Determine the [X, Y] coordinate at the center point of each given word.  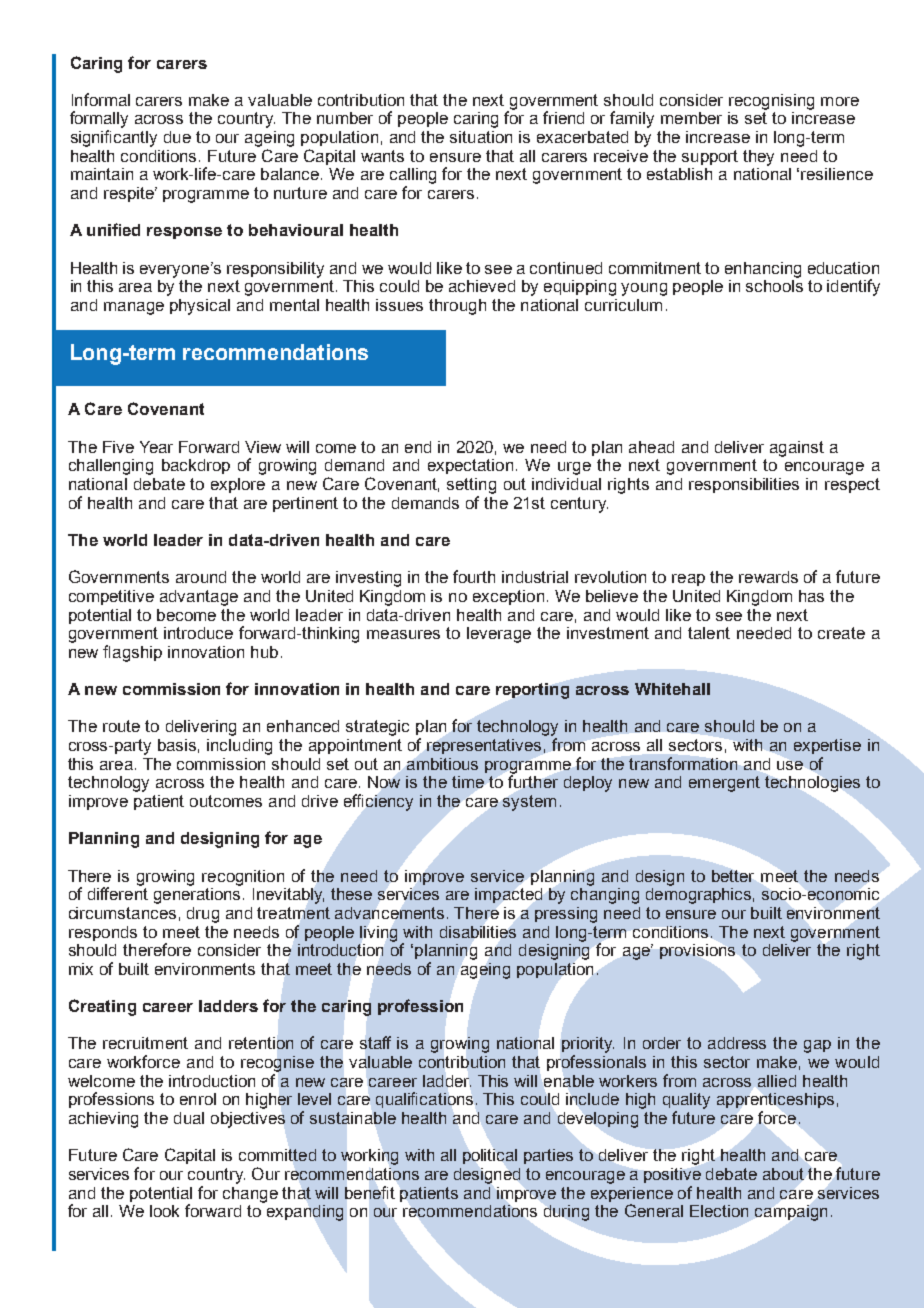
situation [481, 137]
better [733, 876]
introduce [198, 633]
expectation [470, 466]
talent [709, 633]
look [164, 1211]
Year [156, 447]
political [490, 1156]
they [758, 158]
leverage [499, 635]
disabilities [478, 932]
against [797, 449]
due [177, 137]
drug [203, 915]
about [783, 1174]
